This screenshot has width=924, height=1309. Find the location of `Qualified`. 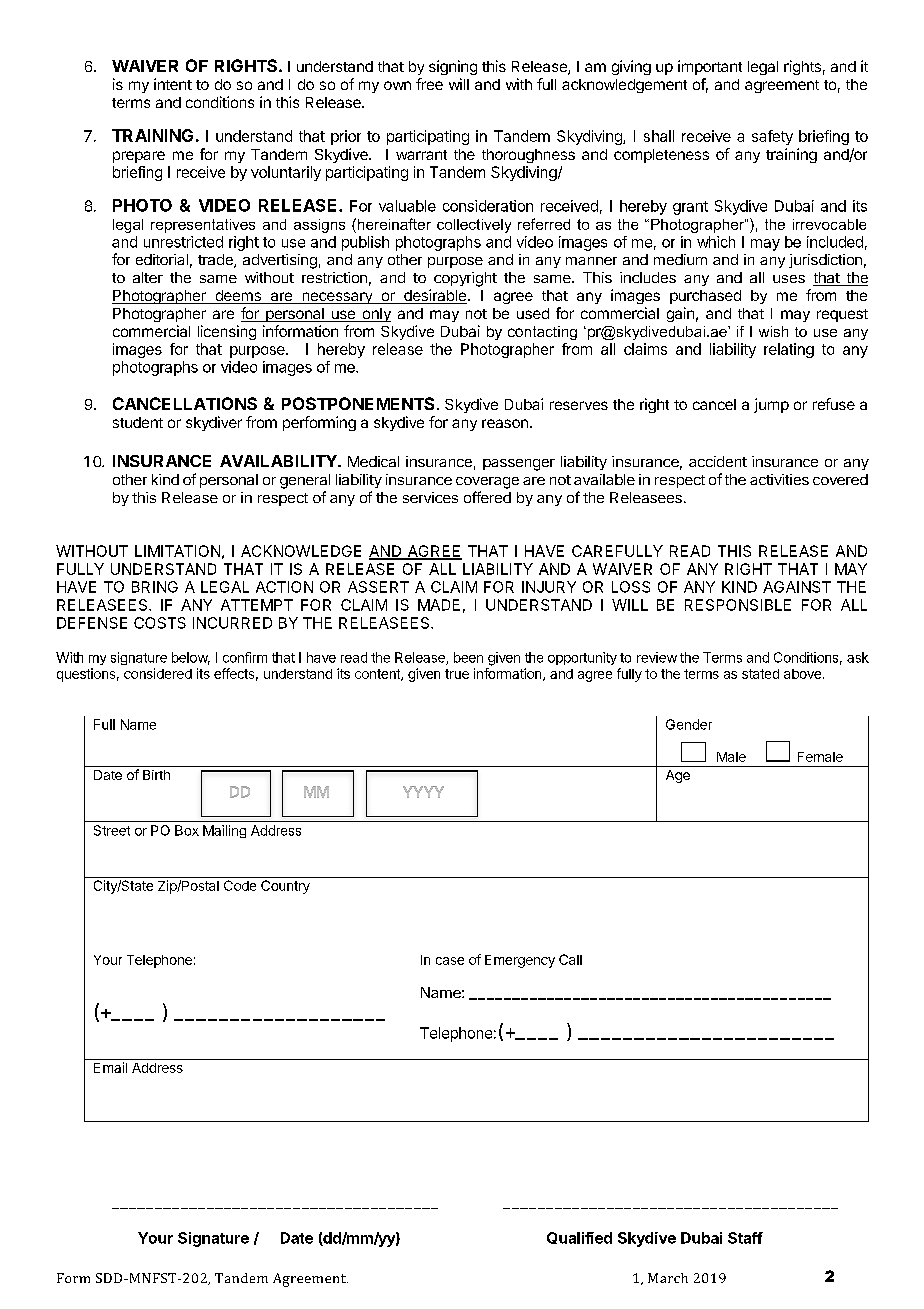

Qualified is located at coordinates (579, 1238).
